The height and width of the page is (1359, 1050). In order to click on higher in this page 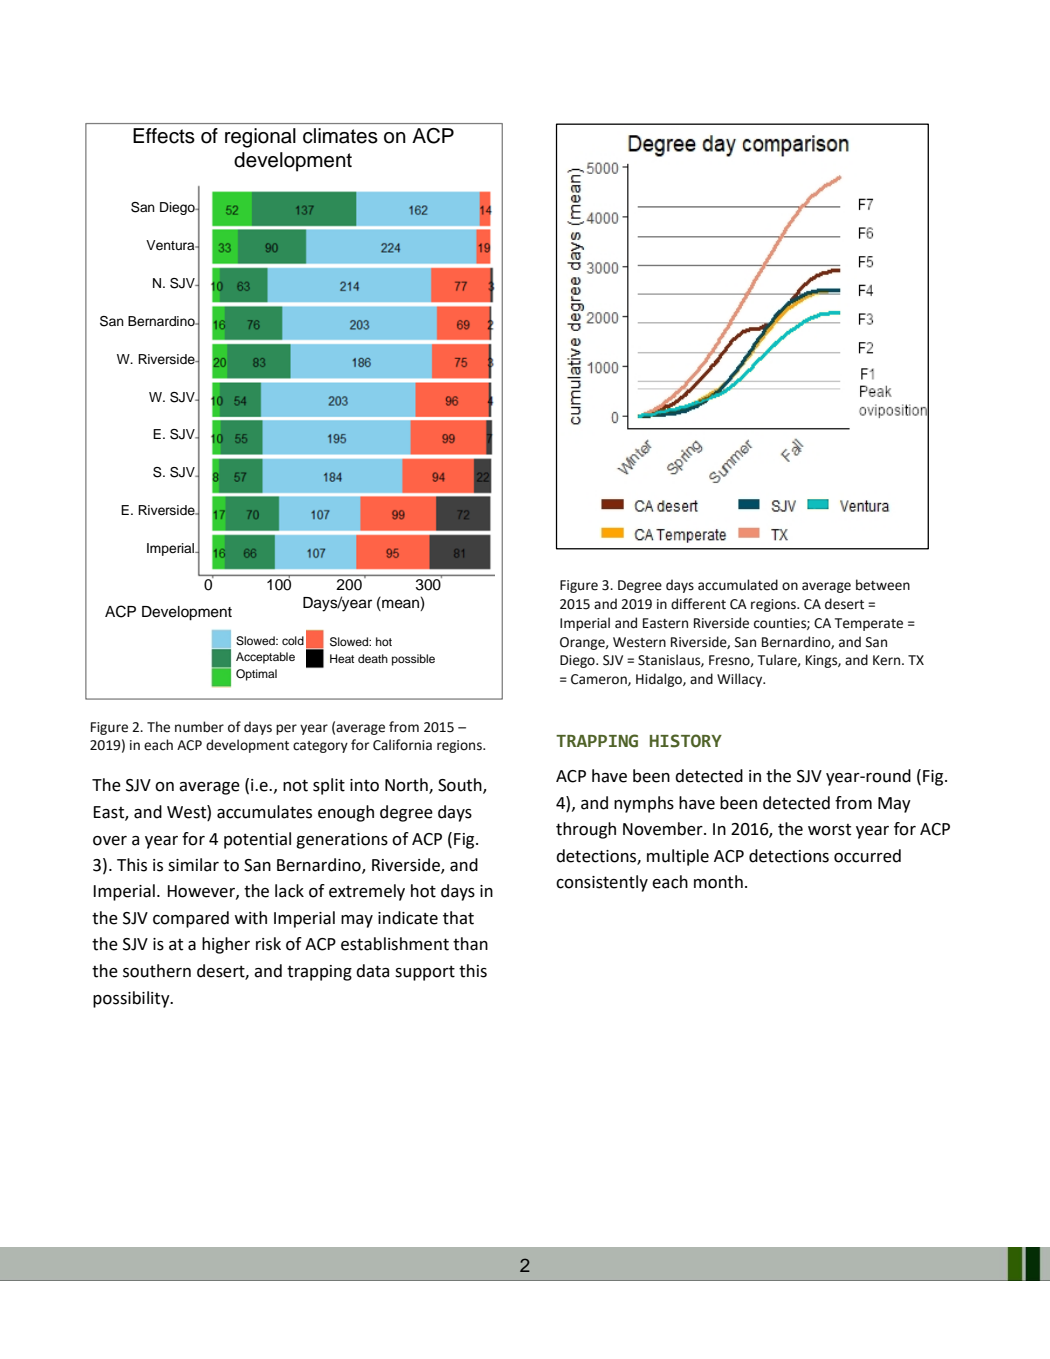, I will do `click(226, 945)`.
